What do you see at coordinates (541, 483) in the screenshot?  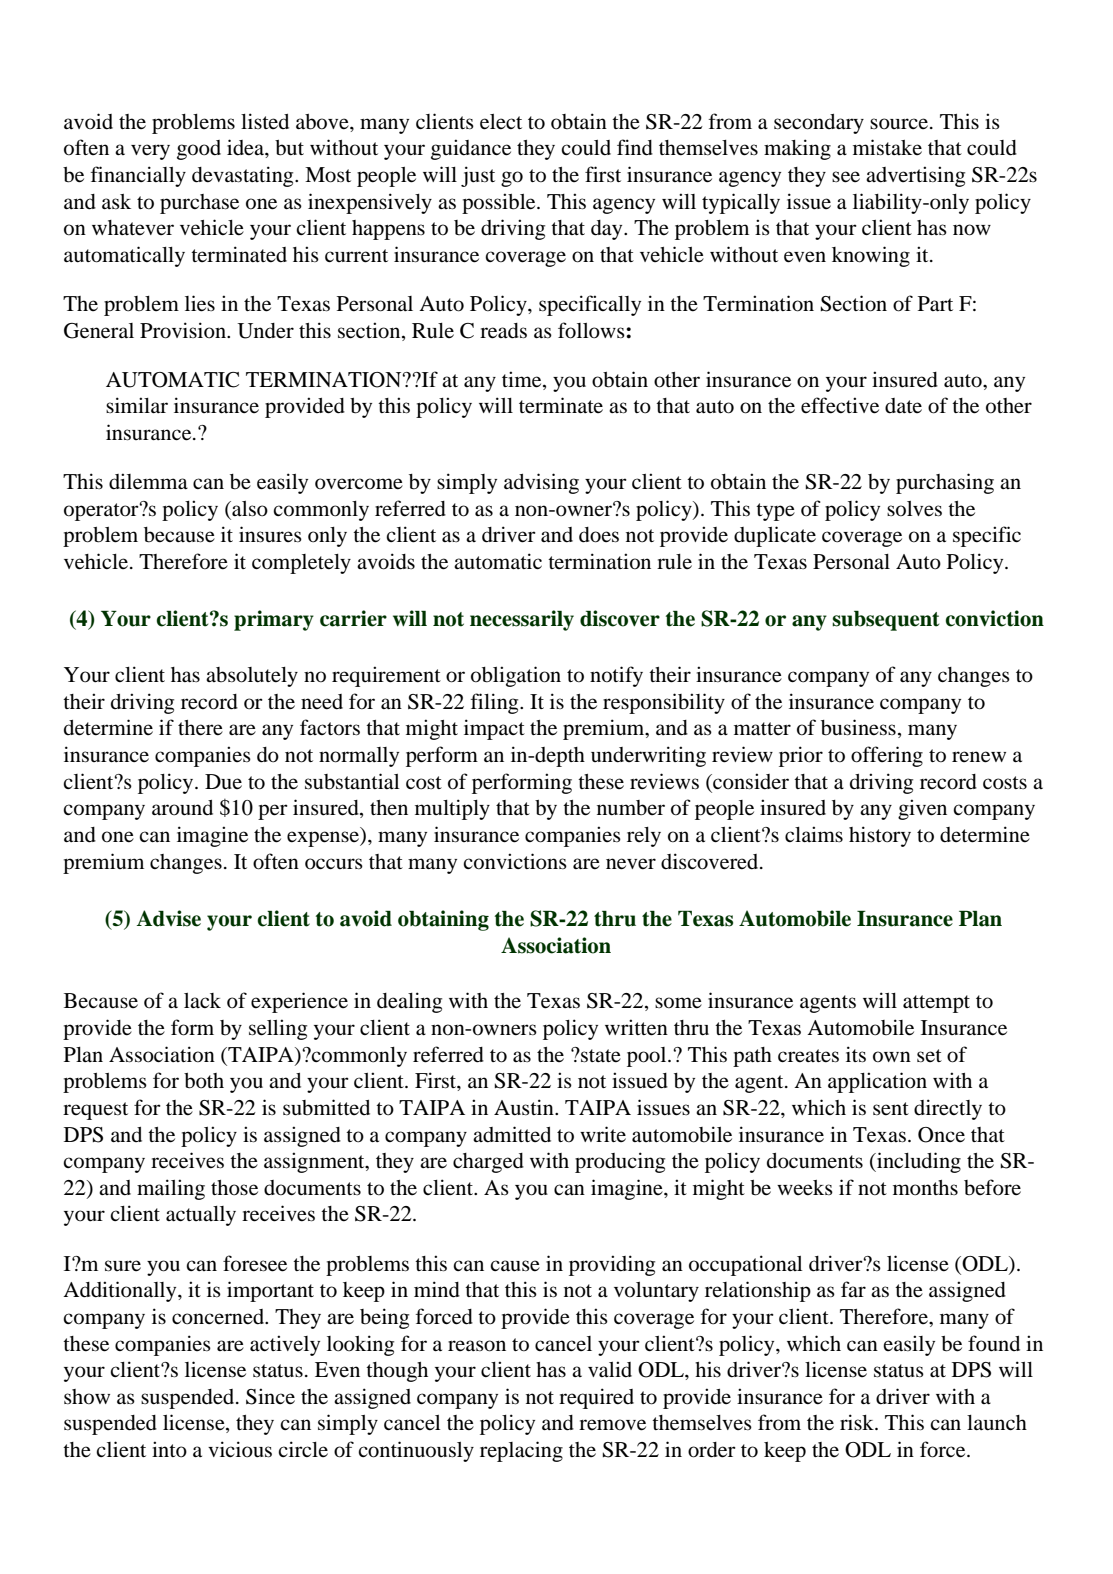 I see `advising` at bounding box center [541, 483].
